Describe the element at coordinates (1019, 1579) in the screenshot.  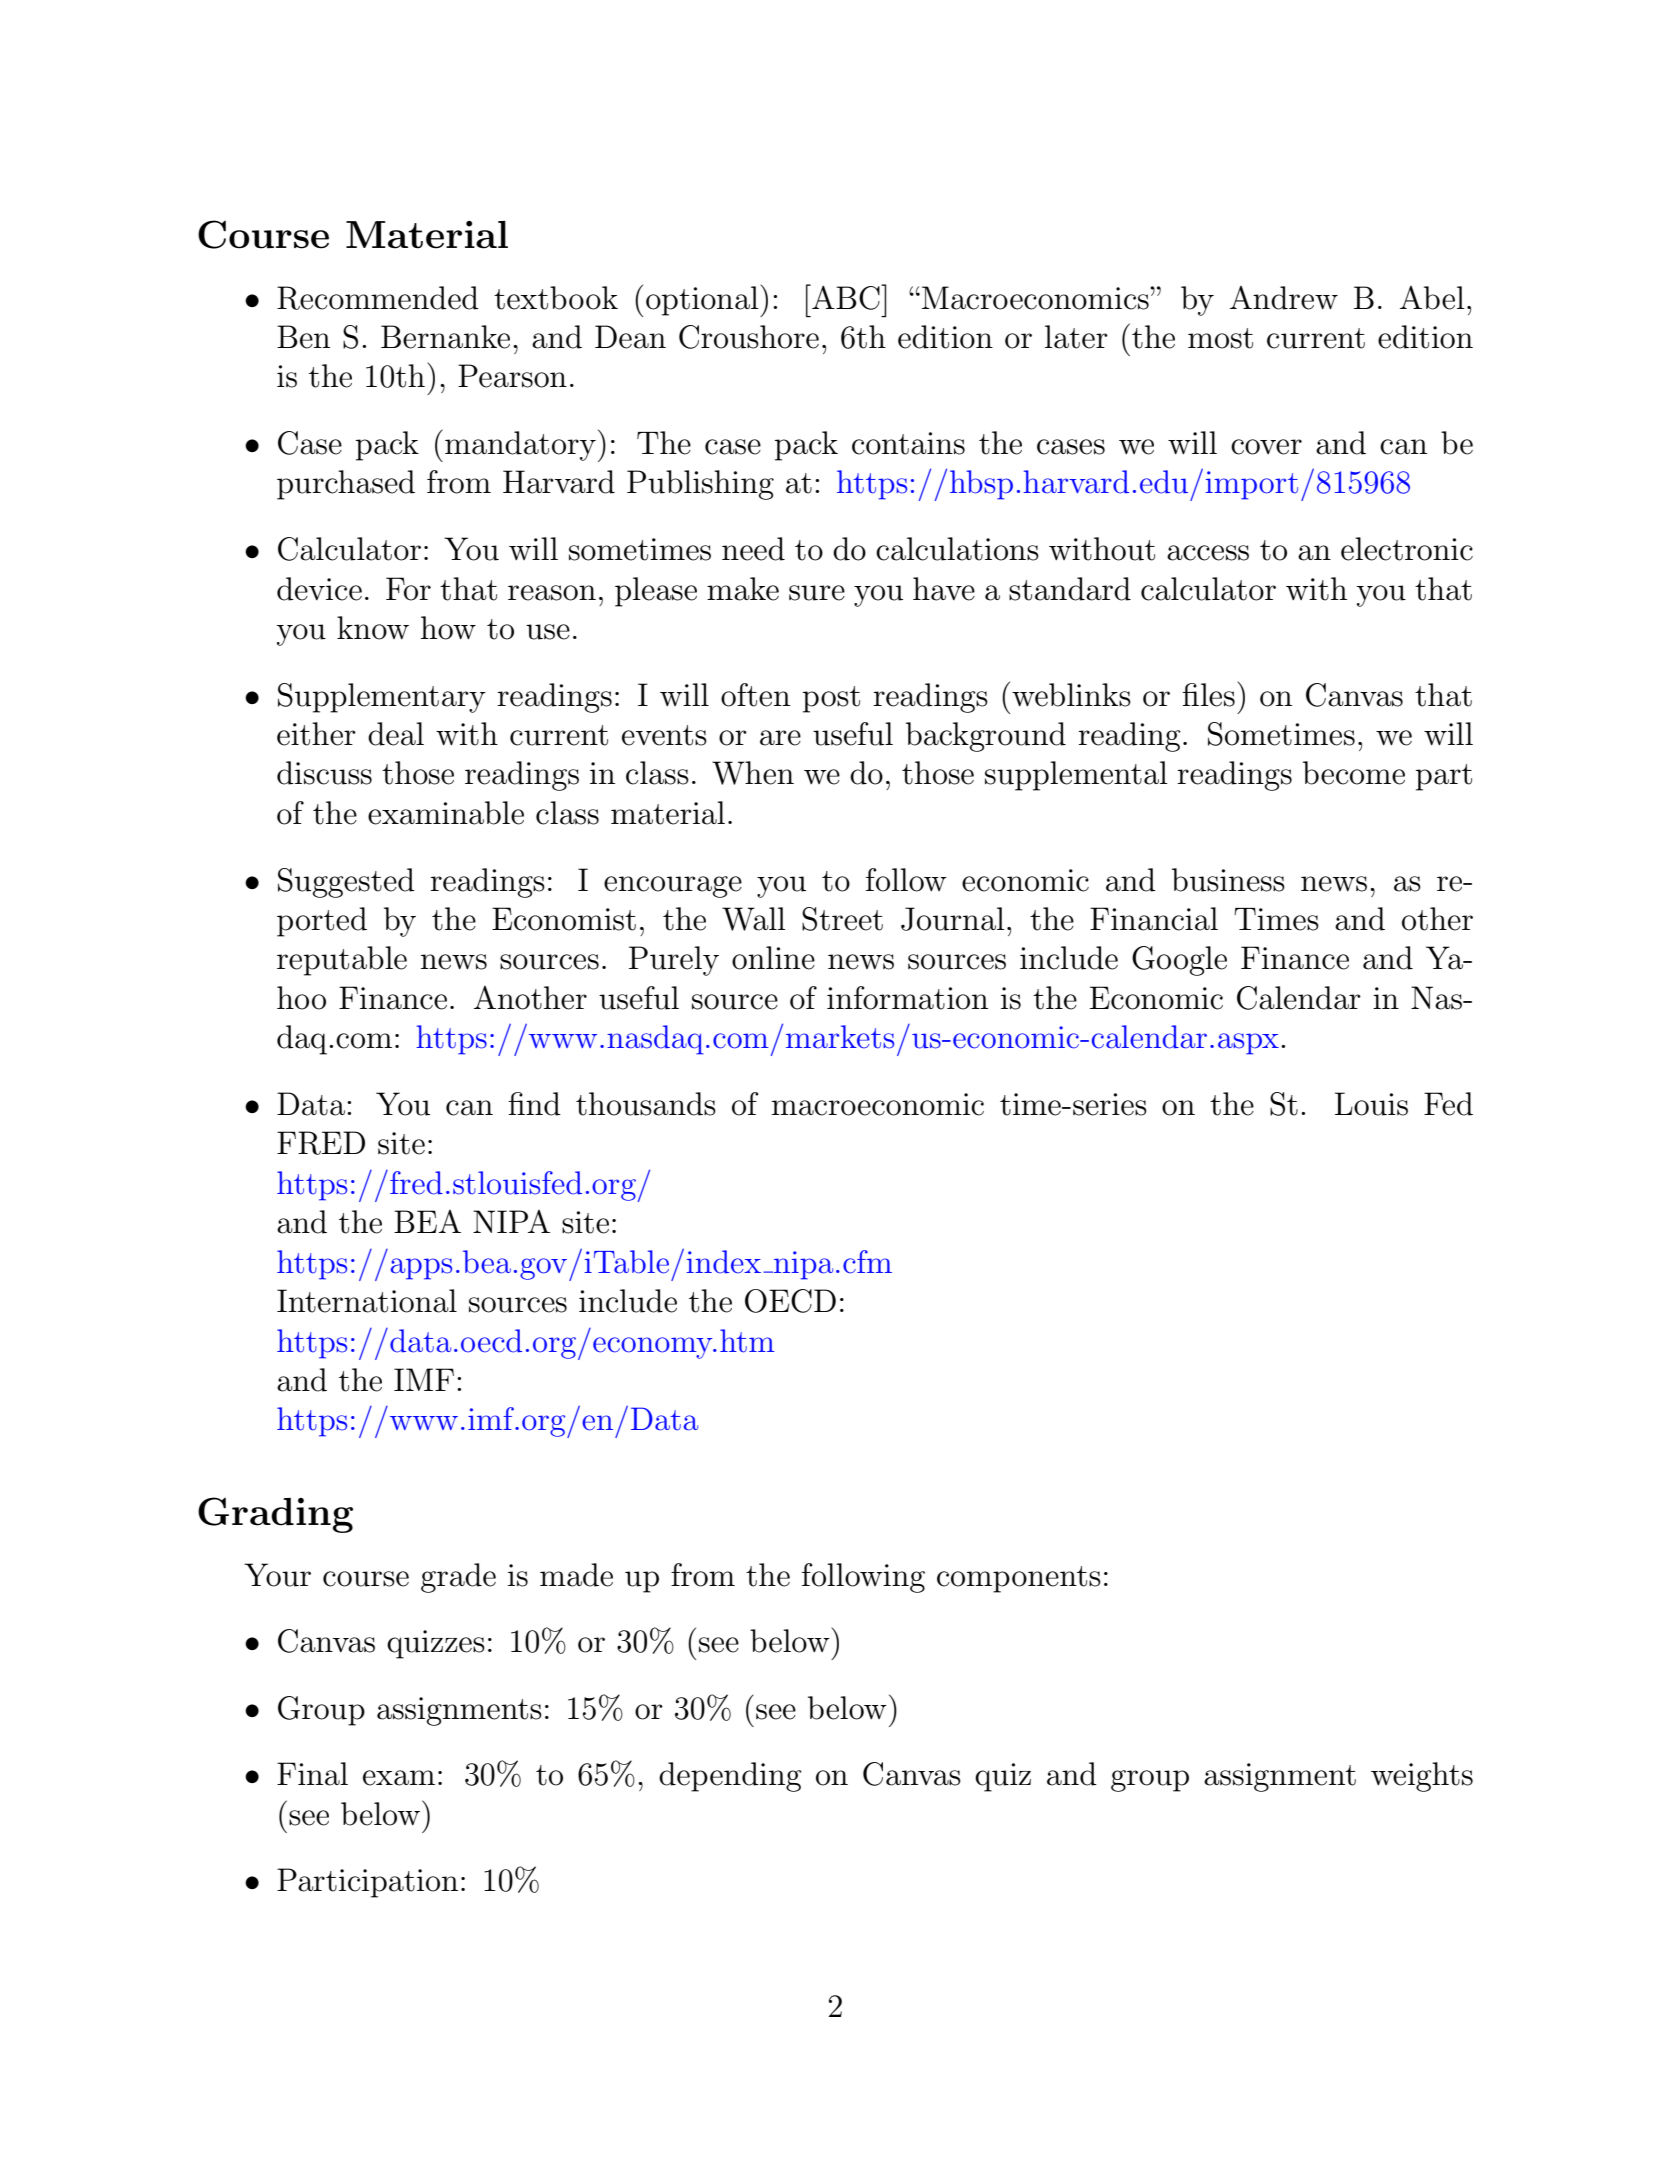
I see `components` at that location.
